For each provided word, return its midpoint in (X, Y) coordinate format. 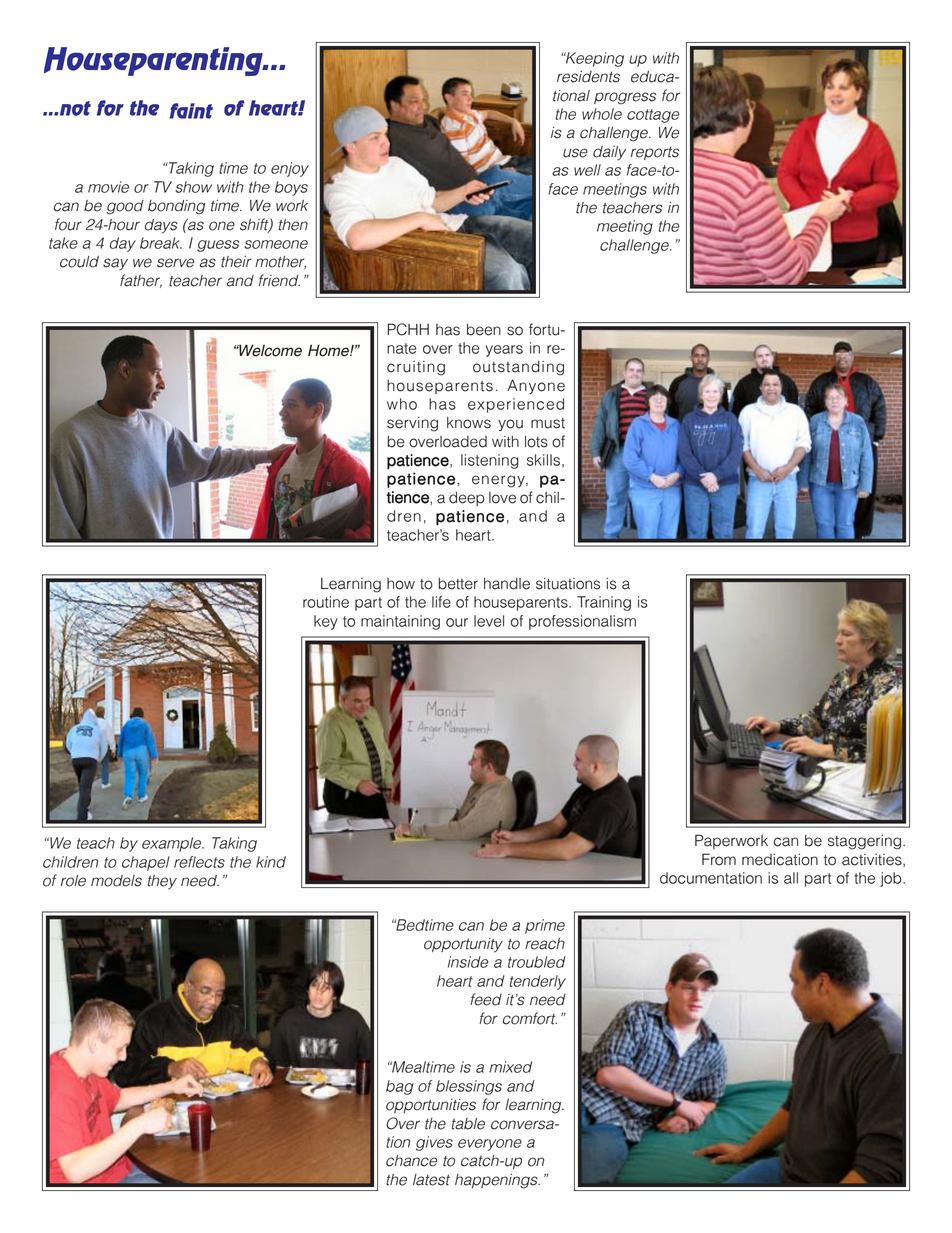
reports (655, 153)
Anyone (536, 387)
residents (588, 77)
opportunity (463, 945)
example (172, 844)
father (141, 281)
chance (411, 1161)
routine (326, 602)
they (162, 882)
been (484, 330)
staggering (864, 842)
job (892, 879)
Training (604, 603)
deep (467, 499)
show (193, 187)
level (489, 621)
